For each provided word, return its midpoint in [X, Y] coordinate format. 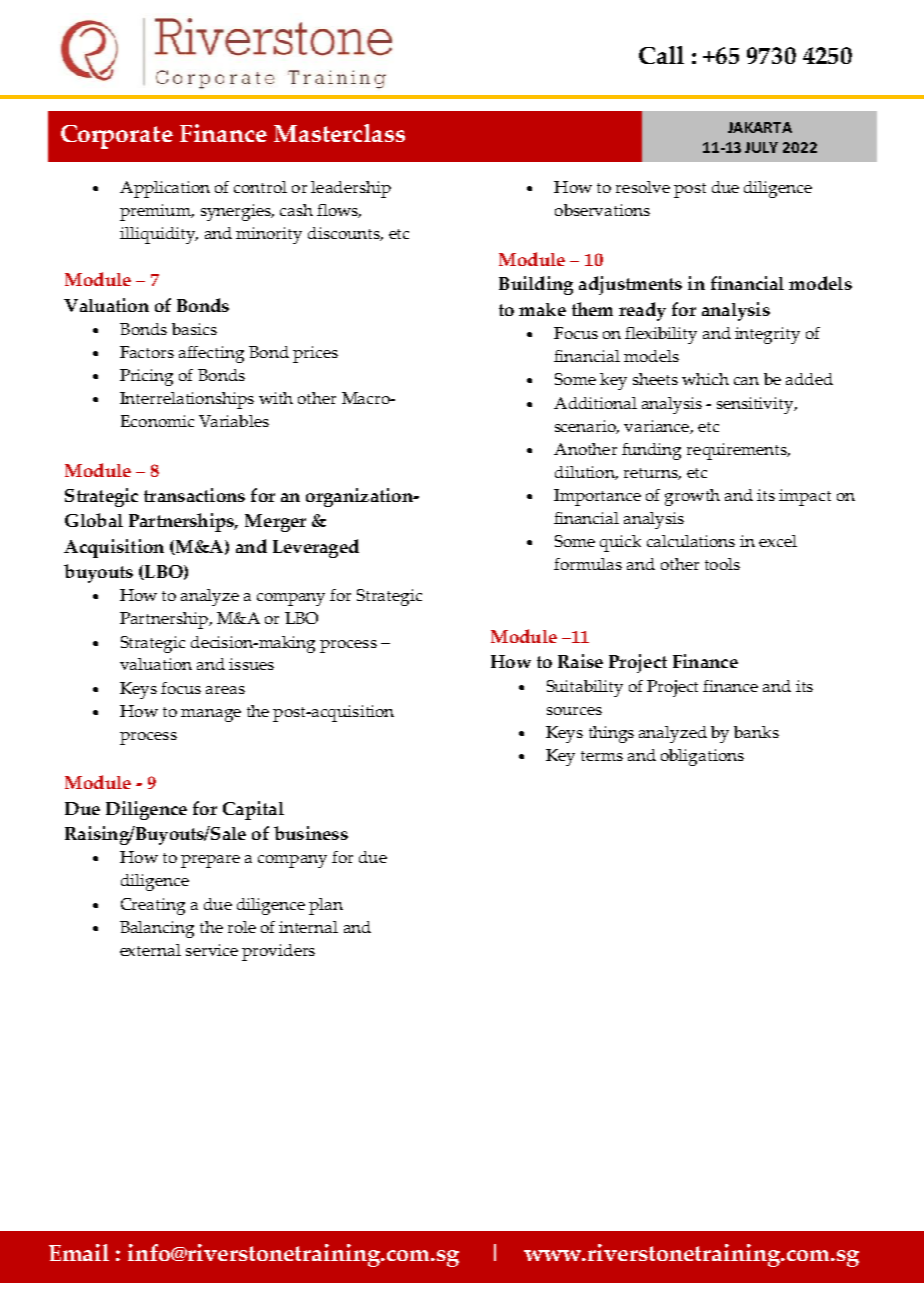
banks [756, 732]
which [705, 379]
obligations [702, 757]
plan [326, 906]
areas [225, 690]
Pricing [146, 377]
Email [79, 1252]
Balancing [157, 929]
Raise [580, 661]
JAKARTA [760, 127]
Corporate [117, 137]
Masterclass [339, 133]
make [542, 309]
